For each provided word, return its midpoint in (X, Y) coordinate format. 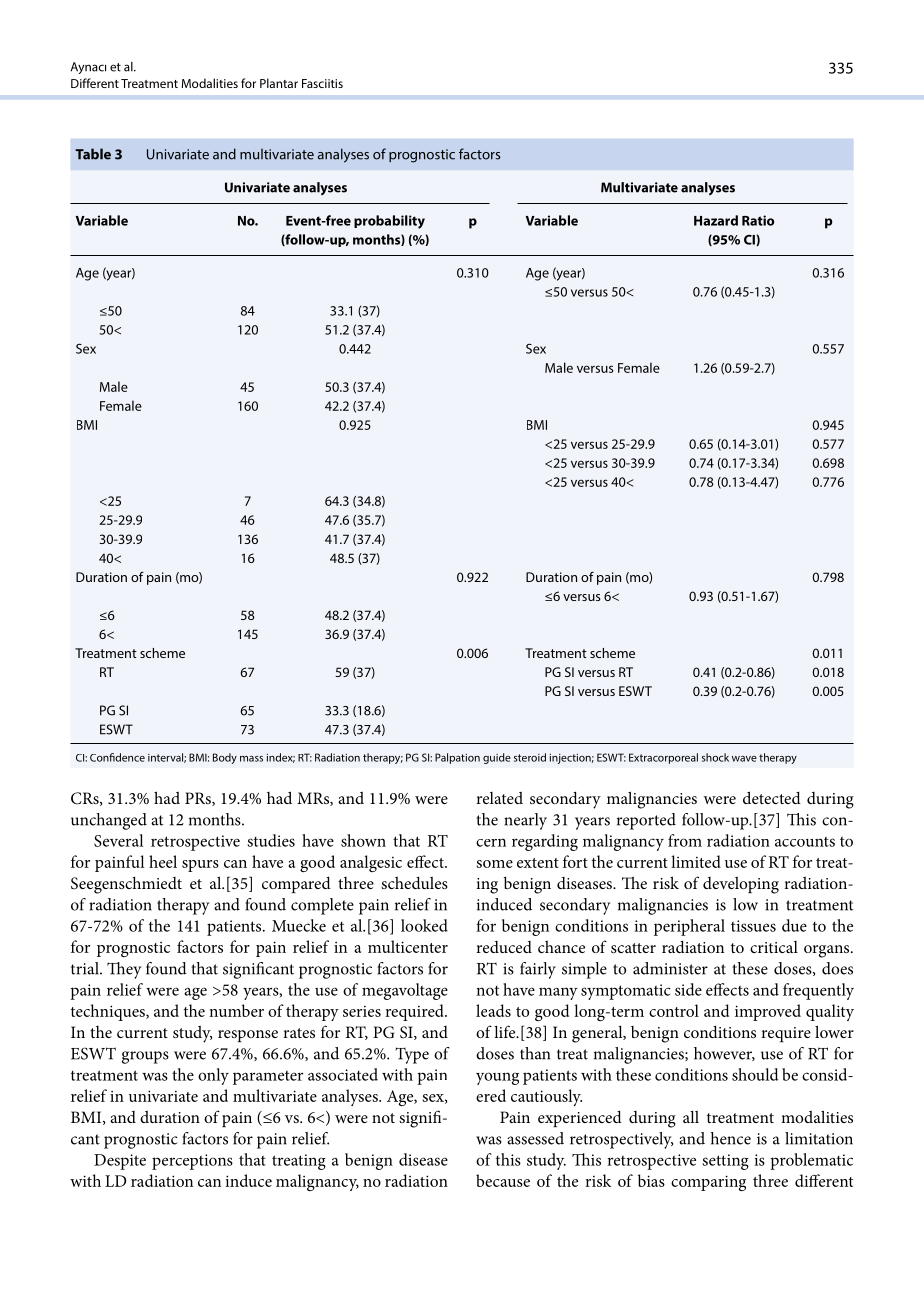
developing (741, 885)
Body (225, 758)
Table (93, 154)
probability (389, 222)
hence (730, 1138)
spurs (200, 866)
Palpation (457, 758)
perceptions (192, 1162)
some (495, 864)
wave (744, 759)
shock (715, 757)
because (503, 1180)
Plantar (279, 83)
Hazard (716, 220)
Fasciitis (322, 83)
